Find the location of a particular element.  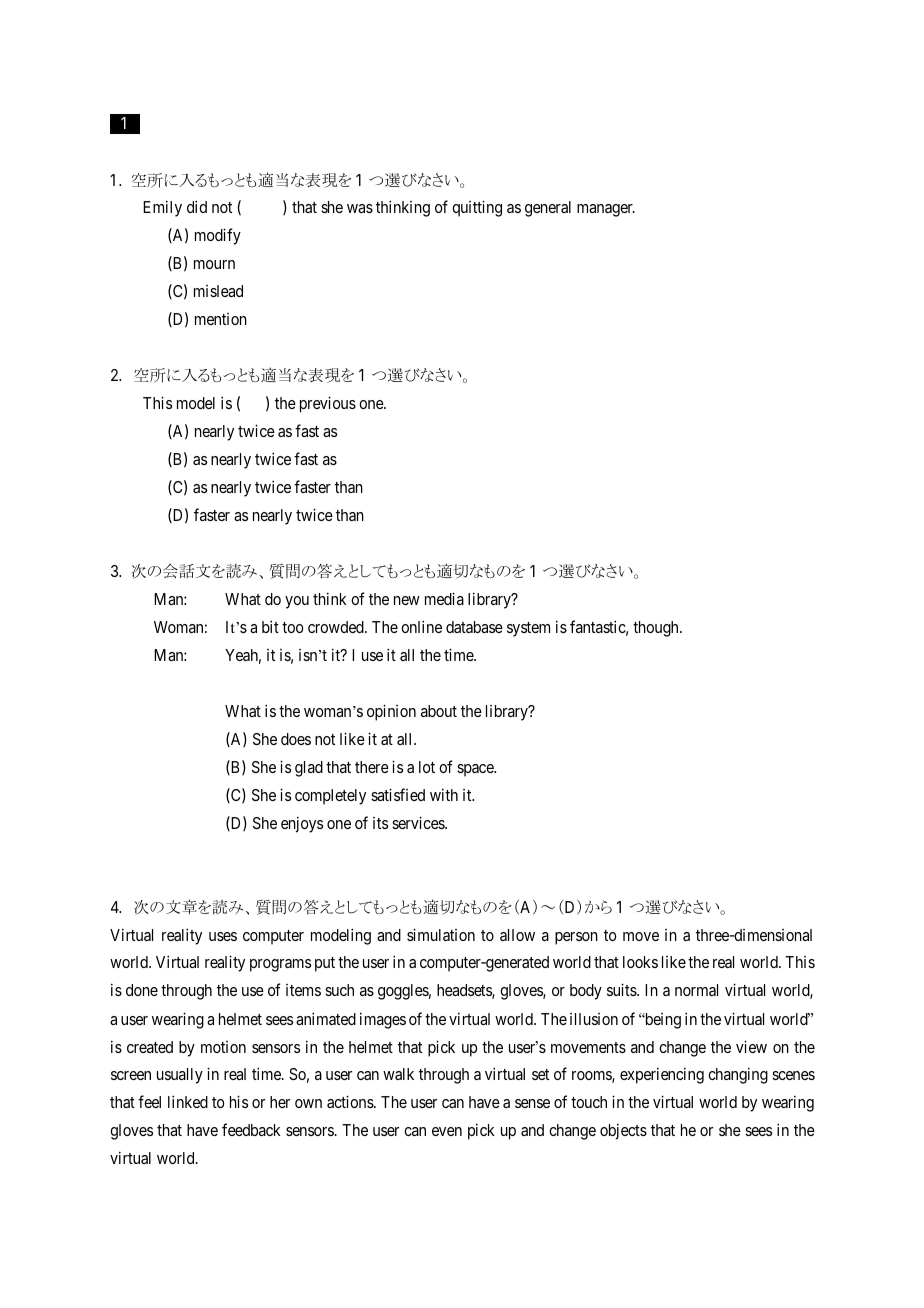

database is located at coordinates (474, 627).
